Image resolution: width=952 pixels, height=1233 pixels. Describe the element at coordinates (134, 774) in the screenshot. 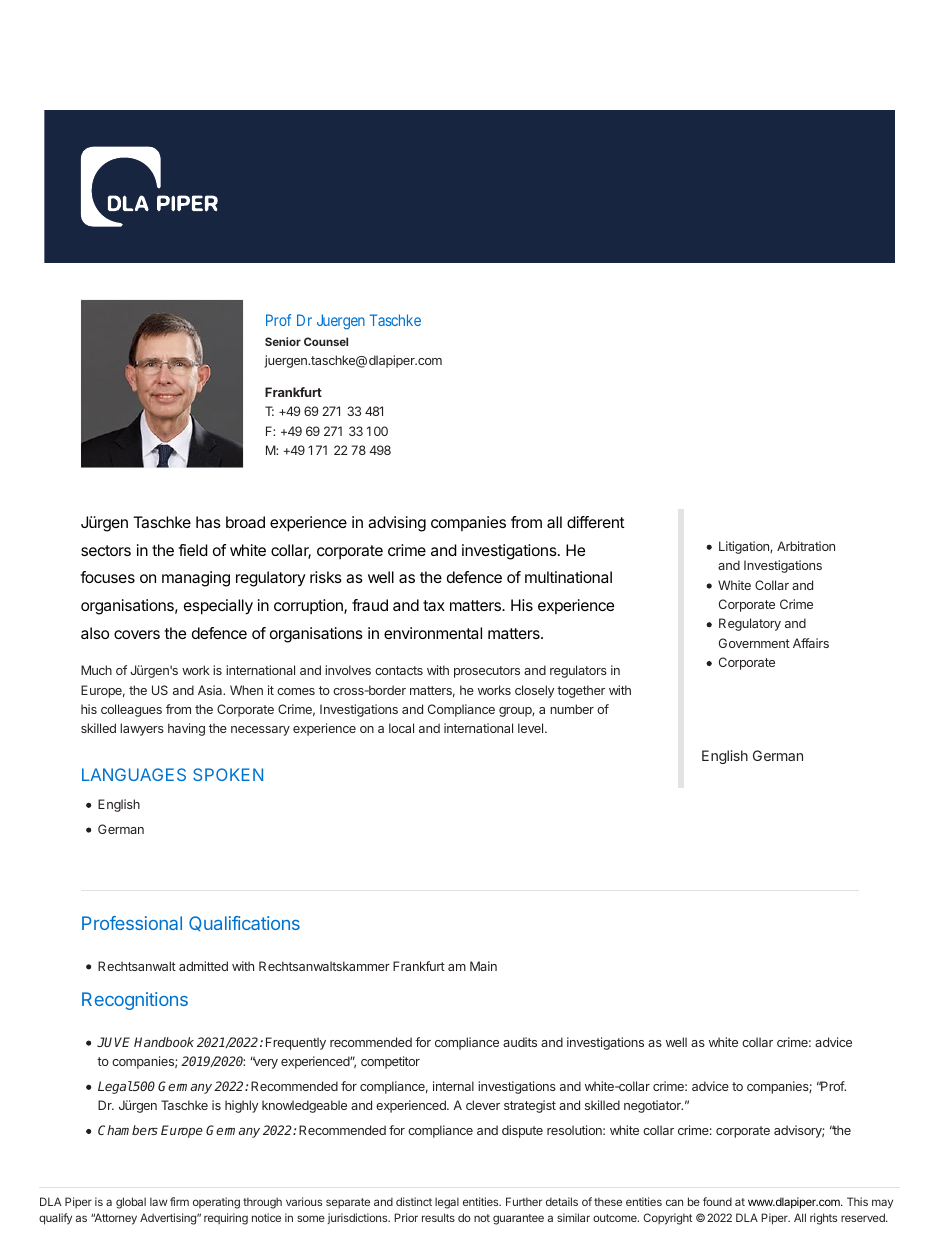

I see `LANGUAGES` at that location.
